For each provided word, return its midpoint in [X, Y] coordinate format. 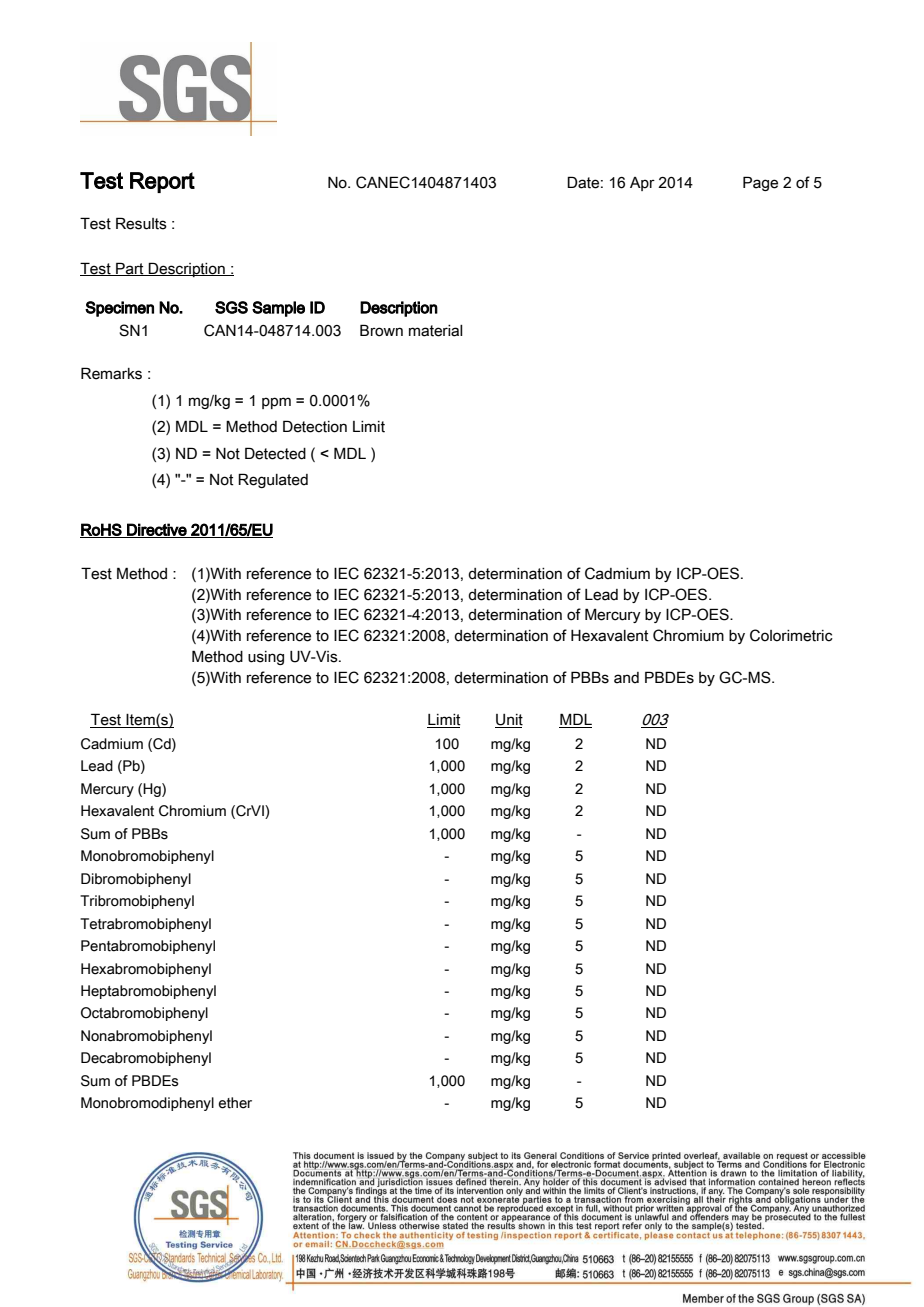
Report [162, 182]
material [436, 331]
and [626, 678]
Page [760, 183]
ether [235, 1103]
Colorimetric [791, 635]
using [266, 658]
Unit [509, 721]
